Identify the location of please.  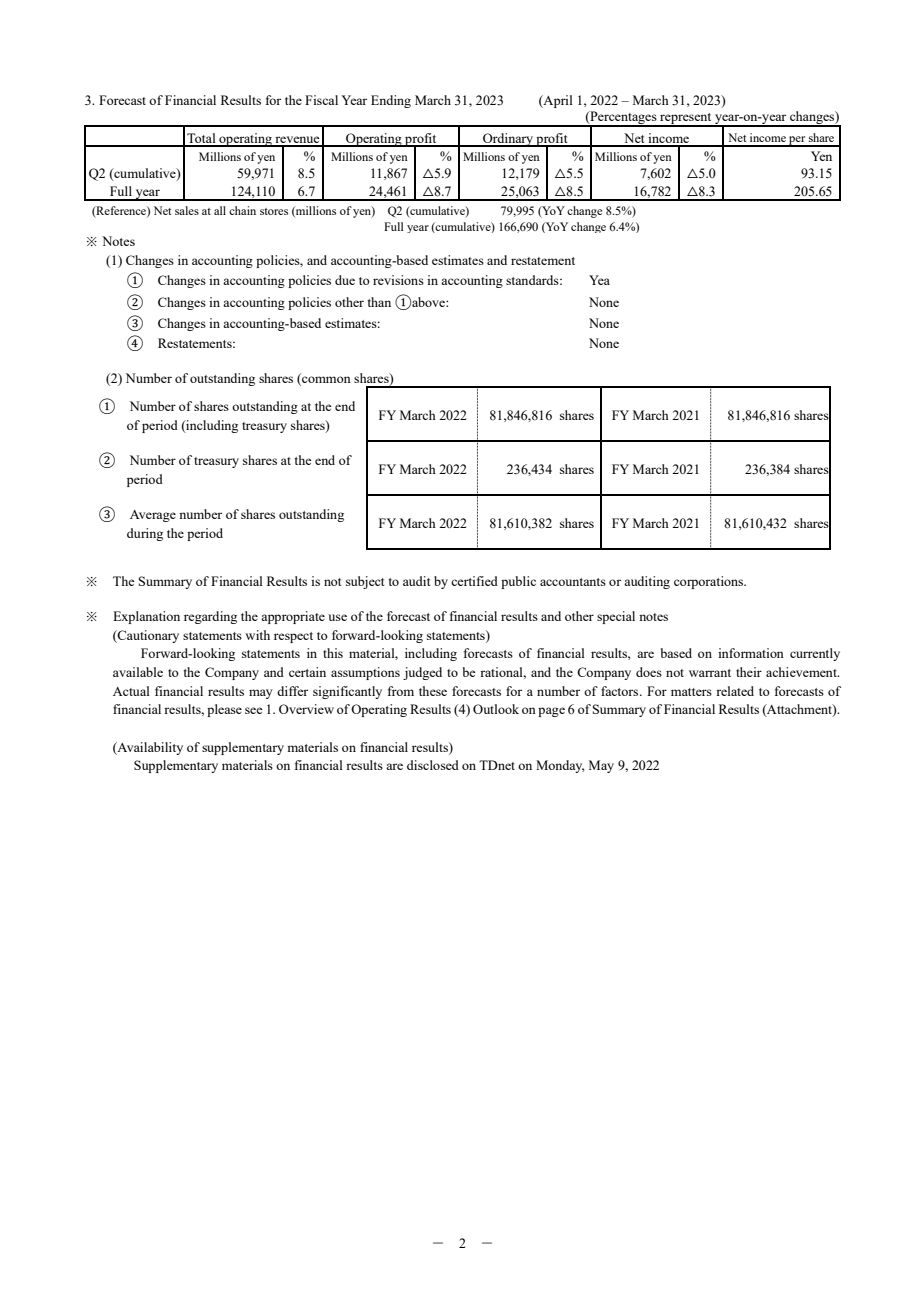
(224, 710).
